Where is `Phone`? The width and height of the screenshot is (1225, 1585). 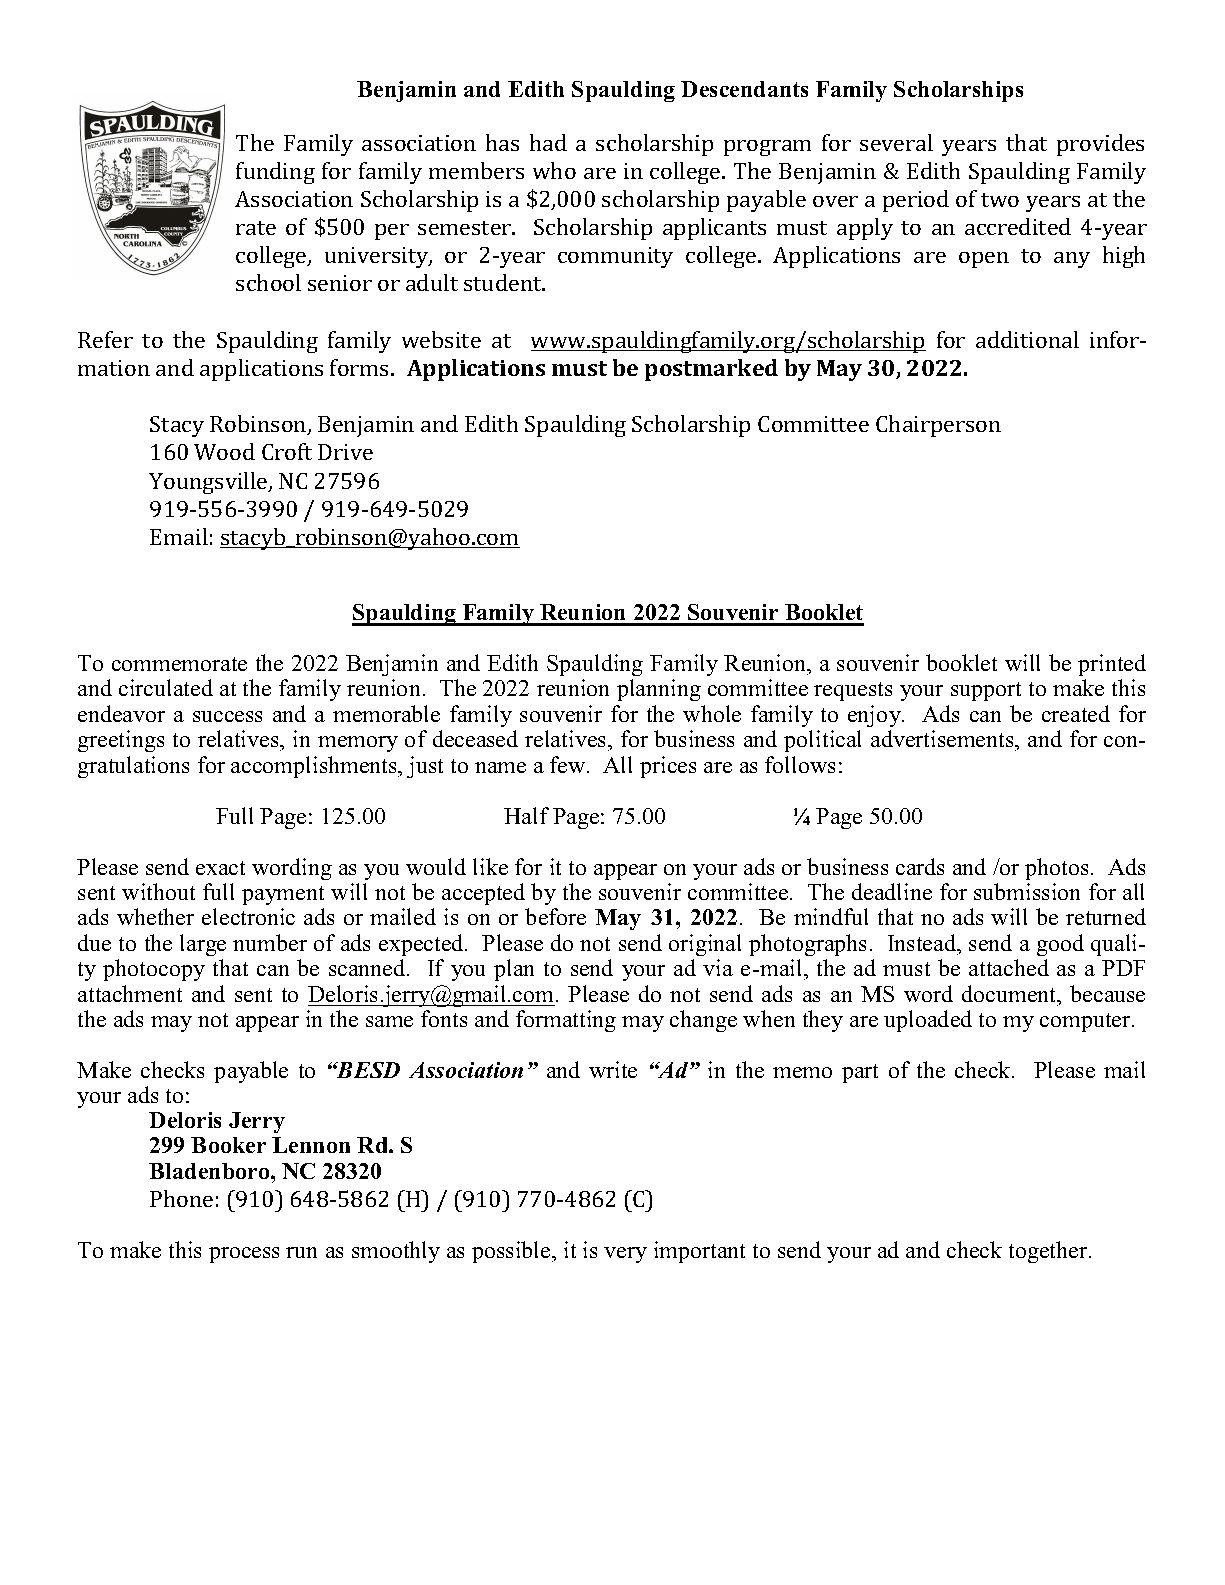 Phone is located at coordinates (181, 1198).
